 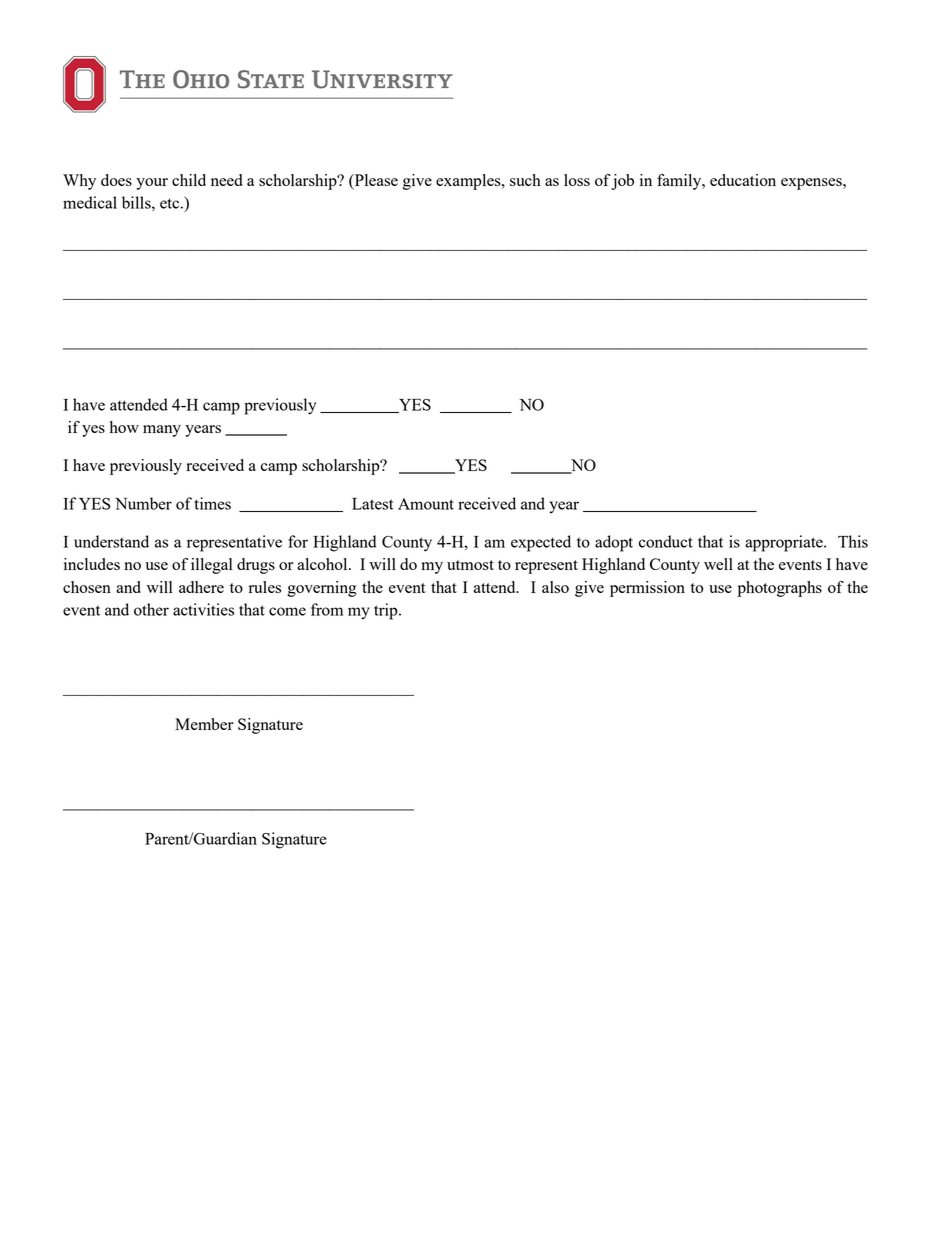 I want to click on how, so click(x=124, y=427).
